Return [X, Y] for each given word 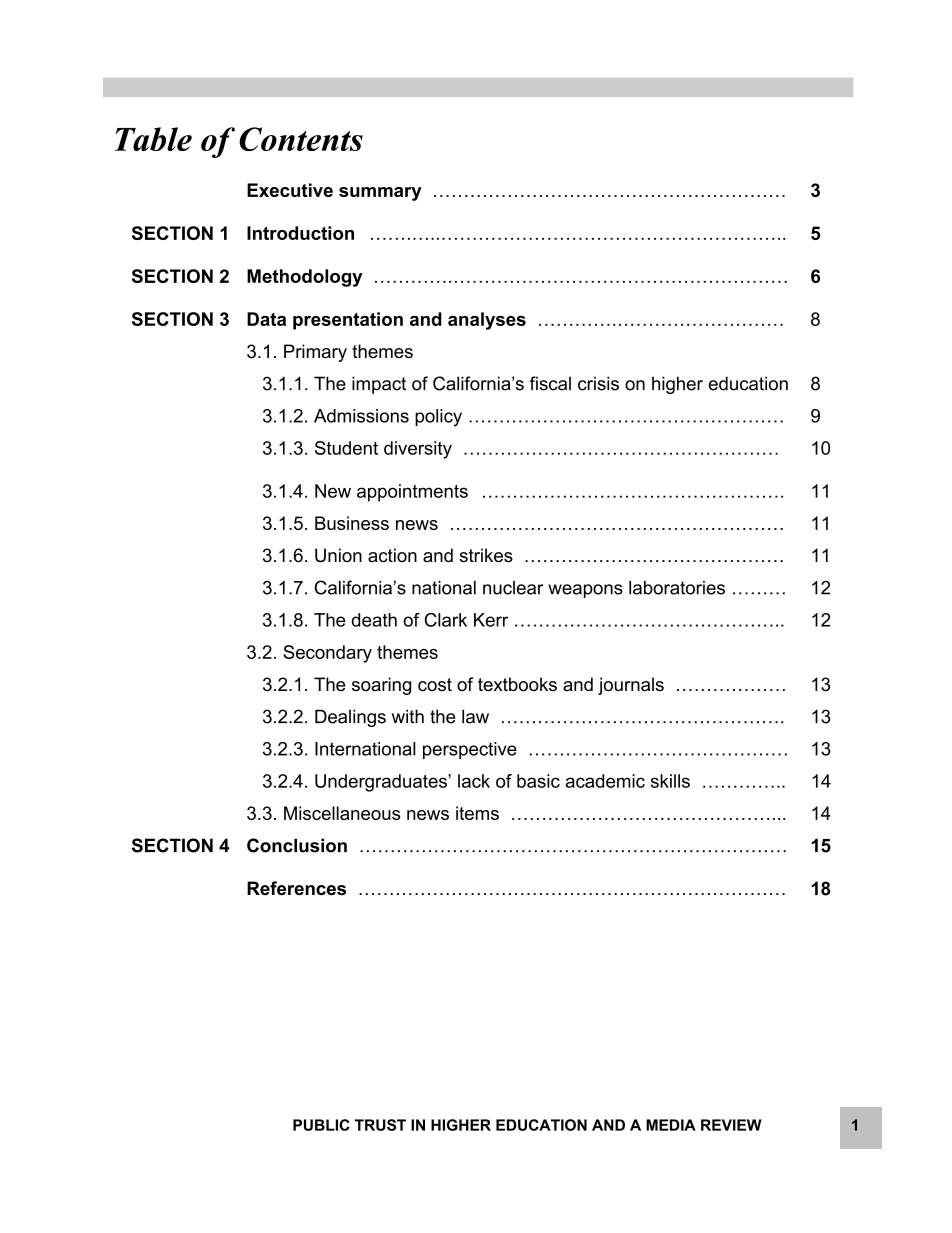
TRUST [380, 1125]
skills [670, 781]
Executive [290, 190]
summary [380, 194]
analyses [487, 321]
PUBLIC [321, 1125]
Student [346, 448]
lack [474, 781]
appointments [412, 493]
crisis [598, 383]
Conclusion [297, 845]
